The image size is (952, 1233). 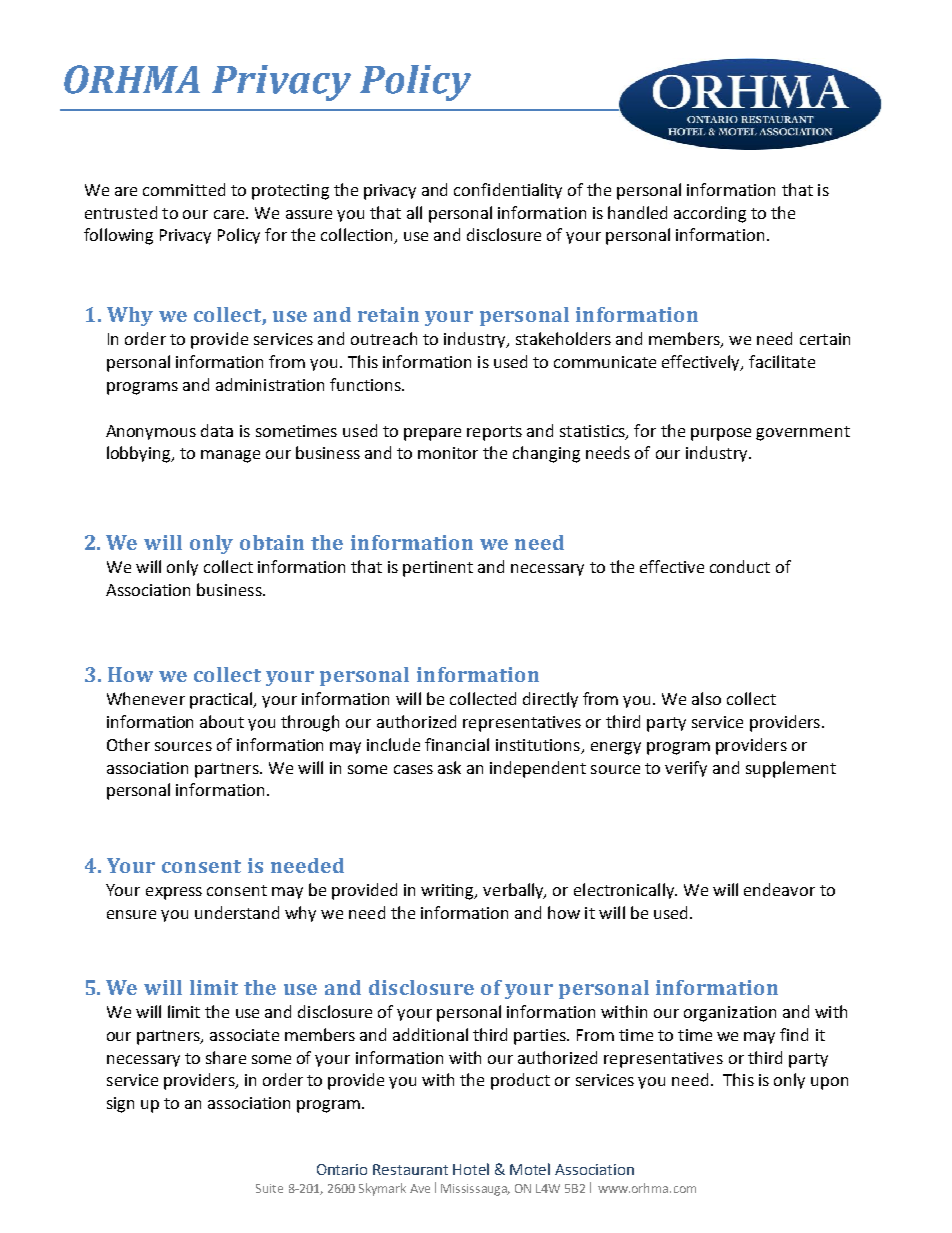 What do you see at coordinates (710, 214) in the screenshot?
I see `according` at bounding box center [710, 214].
